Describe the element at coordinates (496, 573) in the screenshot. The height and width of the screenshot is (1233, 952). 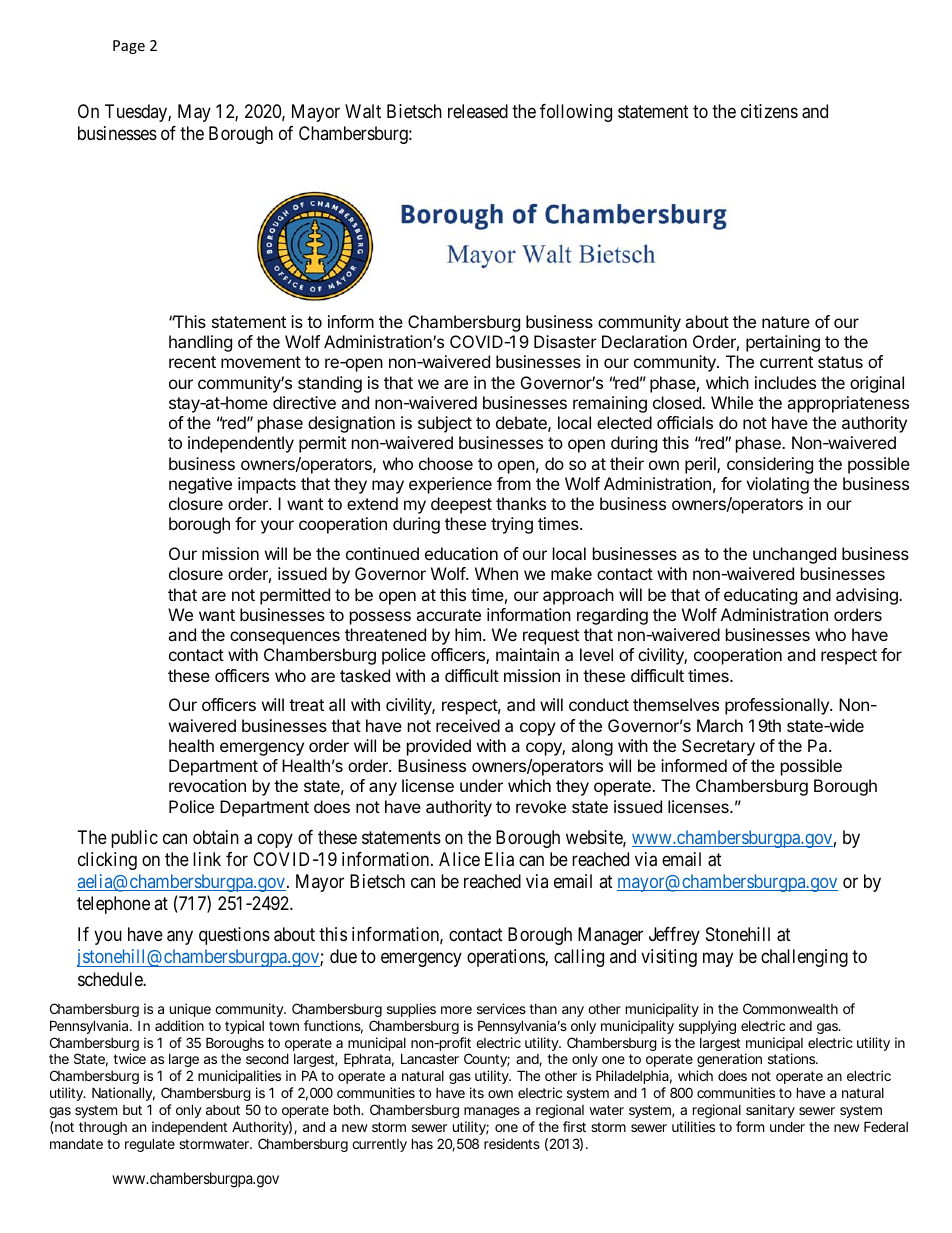
I see `When` at that location.
